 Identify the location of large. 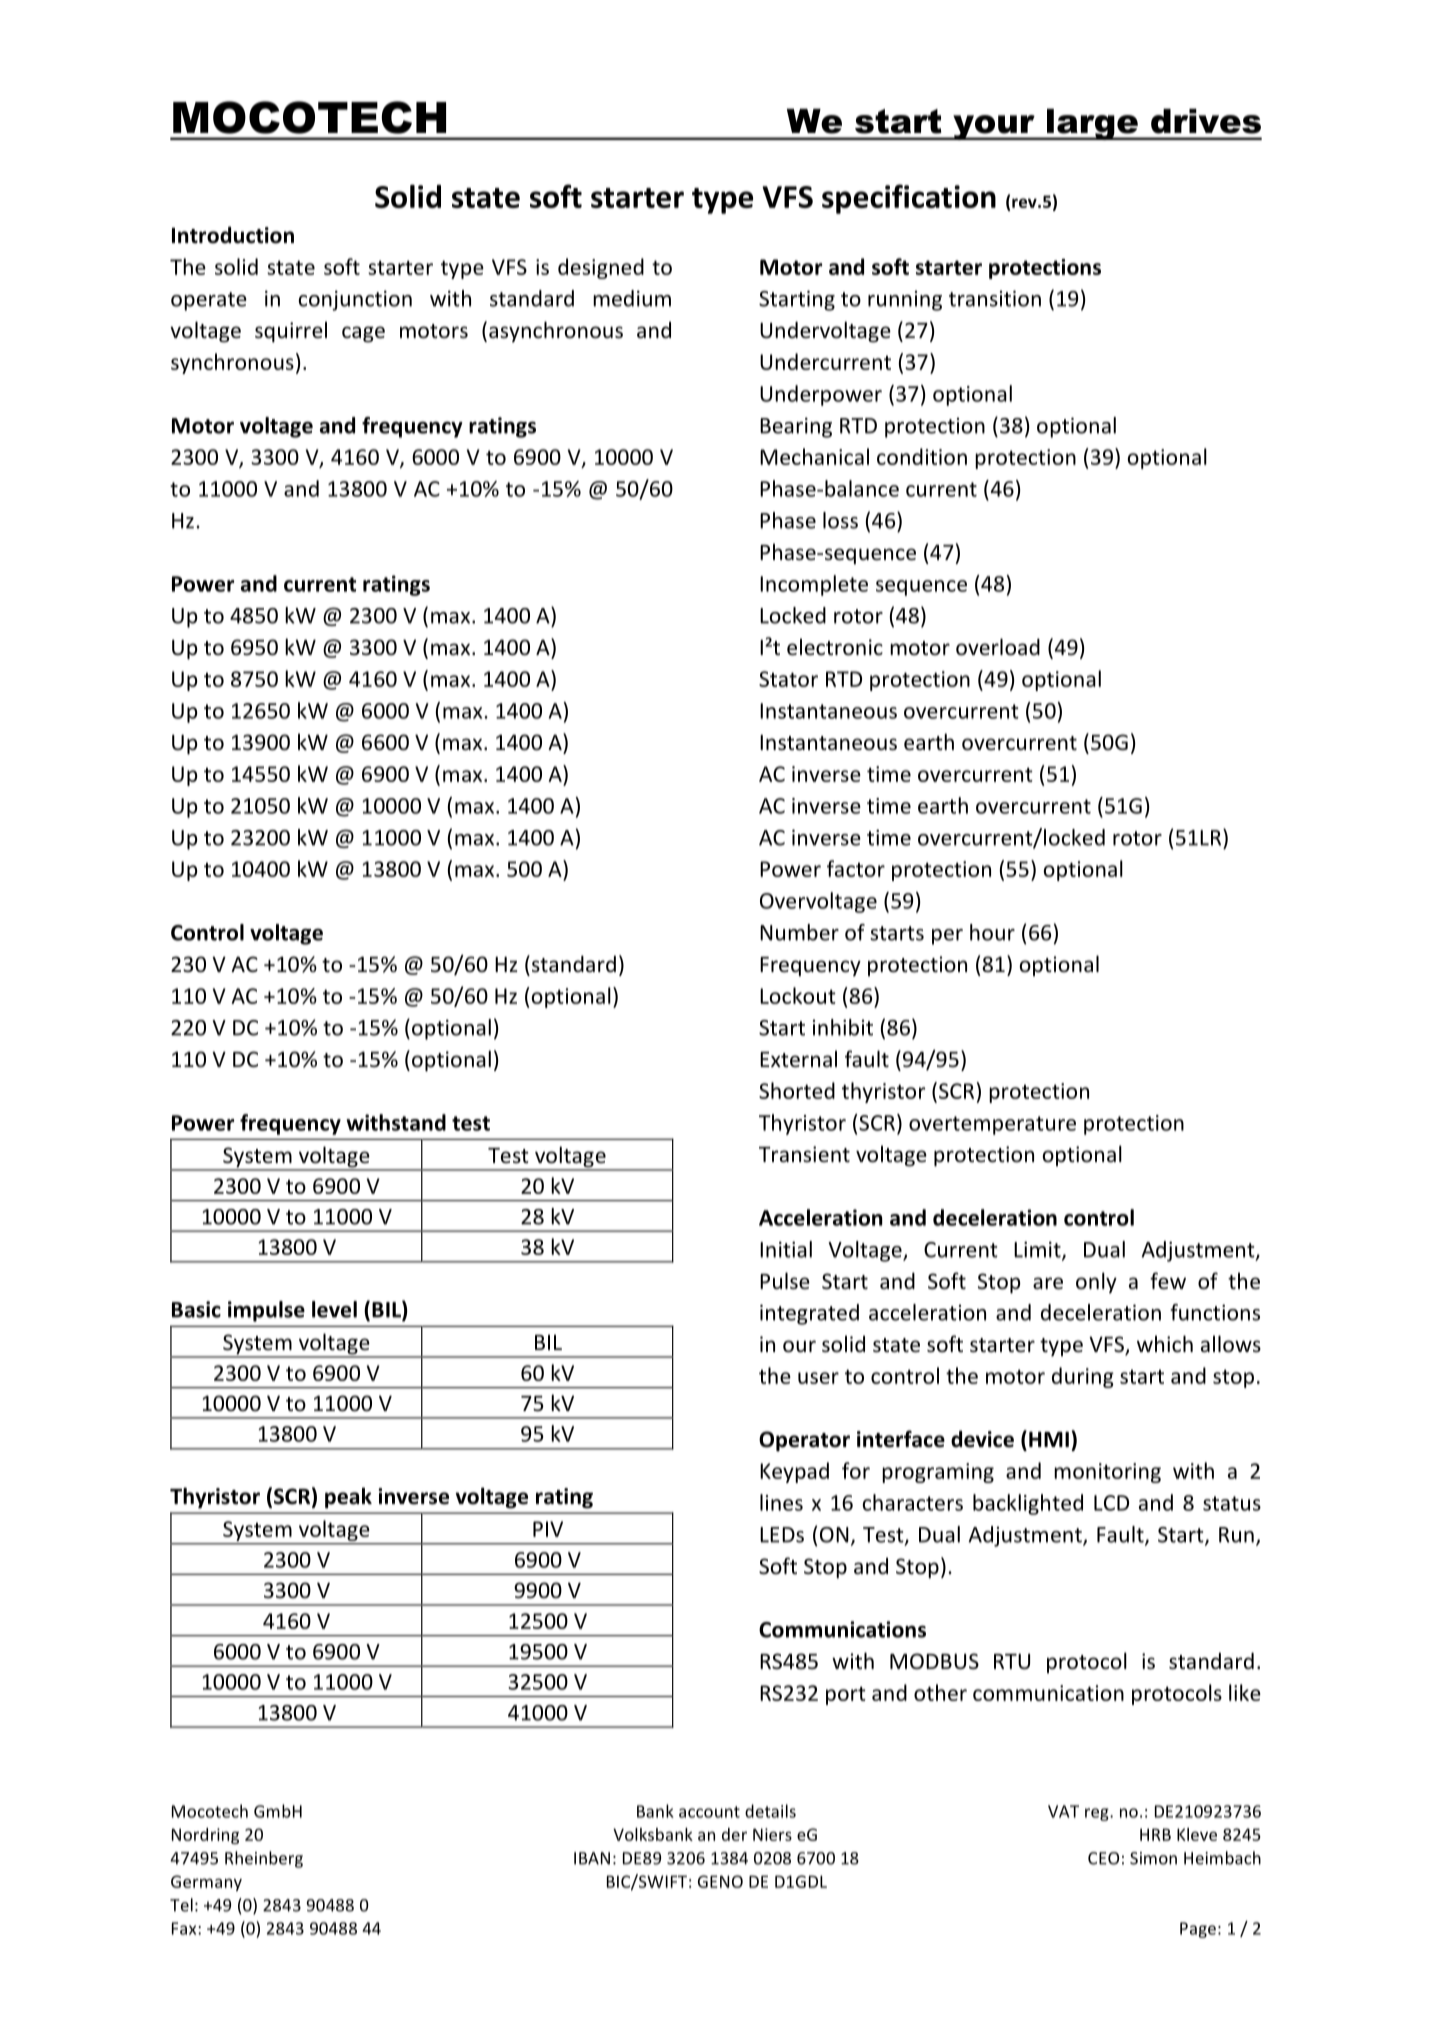
(1092, 124).
